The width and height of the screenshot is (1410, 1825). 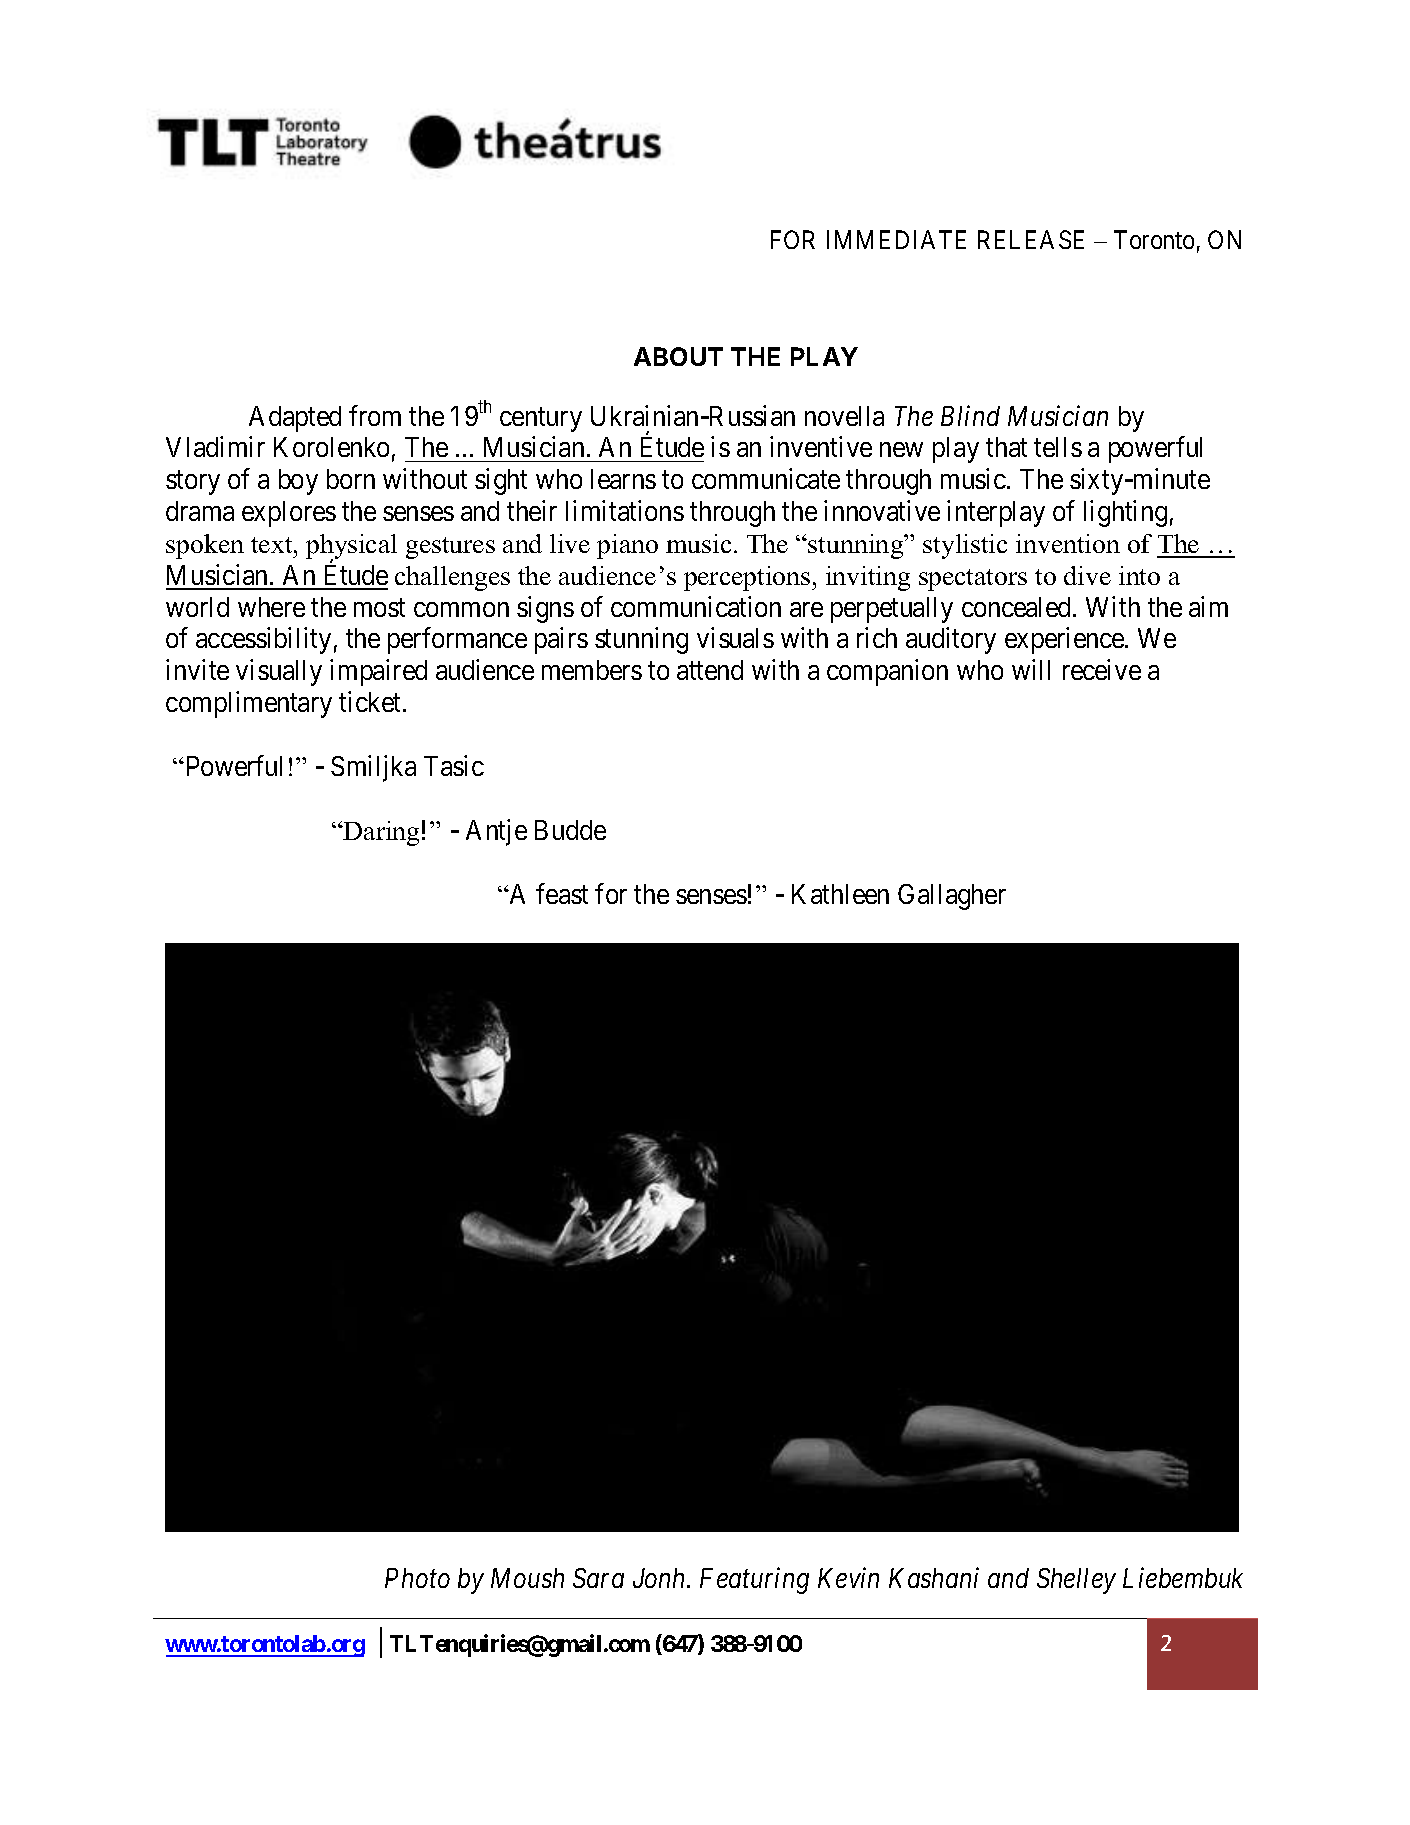 What do you see at coordinates (625, 510) in the screenshot?
I see `limitations` at bounding box center [625, 510].
